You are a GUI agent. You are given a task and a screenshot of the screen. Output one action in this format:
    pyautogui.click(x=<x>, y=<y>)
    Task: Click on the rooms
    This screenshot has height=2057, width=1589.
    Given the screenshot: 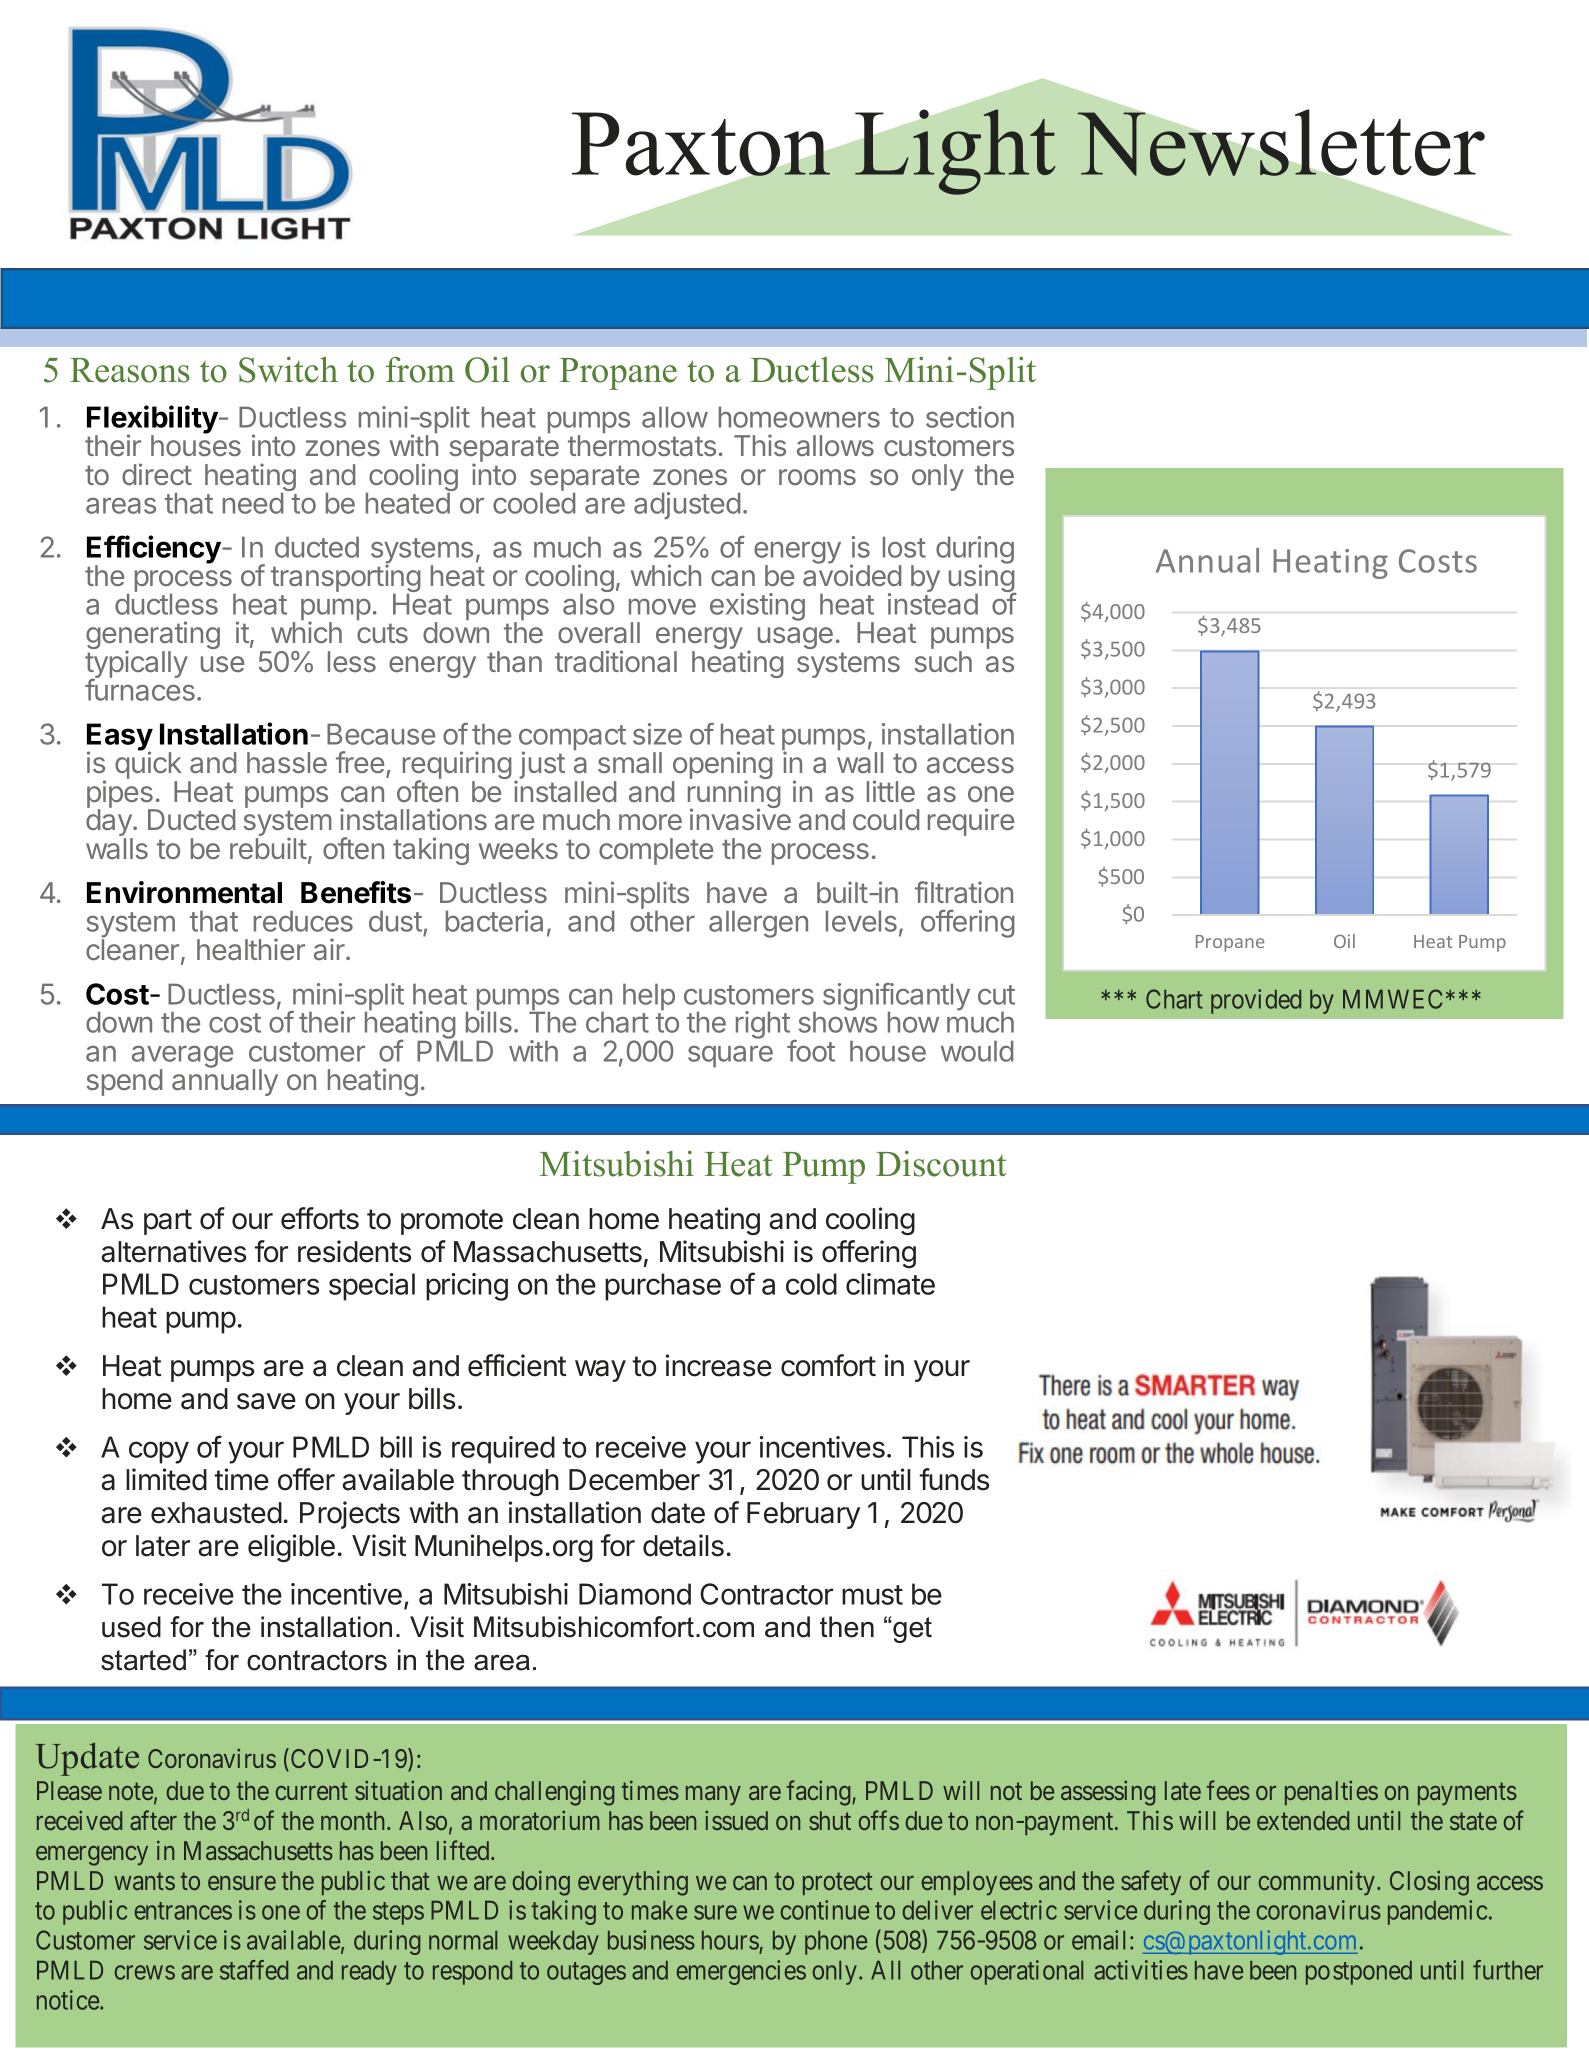 What is the action you would take?
    pyautogui.click(x=817, y=477)
